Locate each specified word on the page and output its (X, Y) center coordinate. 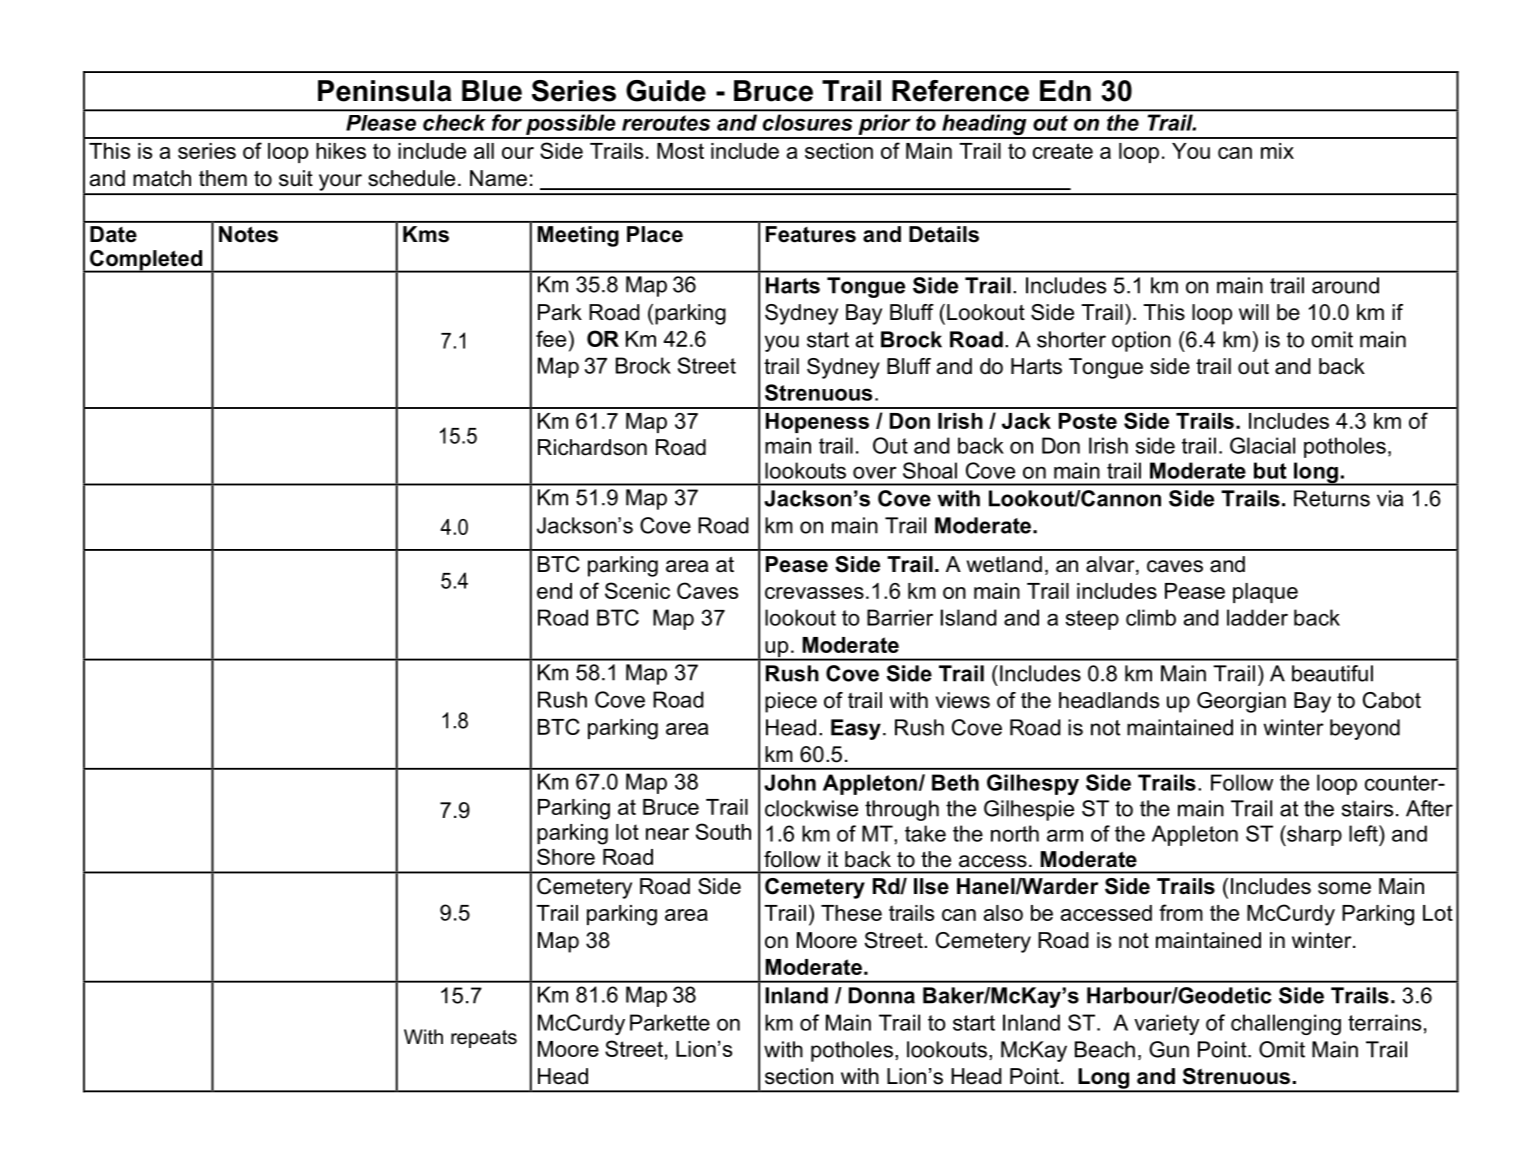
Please (381, 123)
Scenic (637, 590)
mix (1277, 151)
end (554, 591)
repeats (484, 1039)
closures (807, 122)
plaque (1265, 593)
